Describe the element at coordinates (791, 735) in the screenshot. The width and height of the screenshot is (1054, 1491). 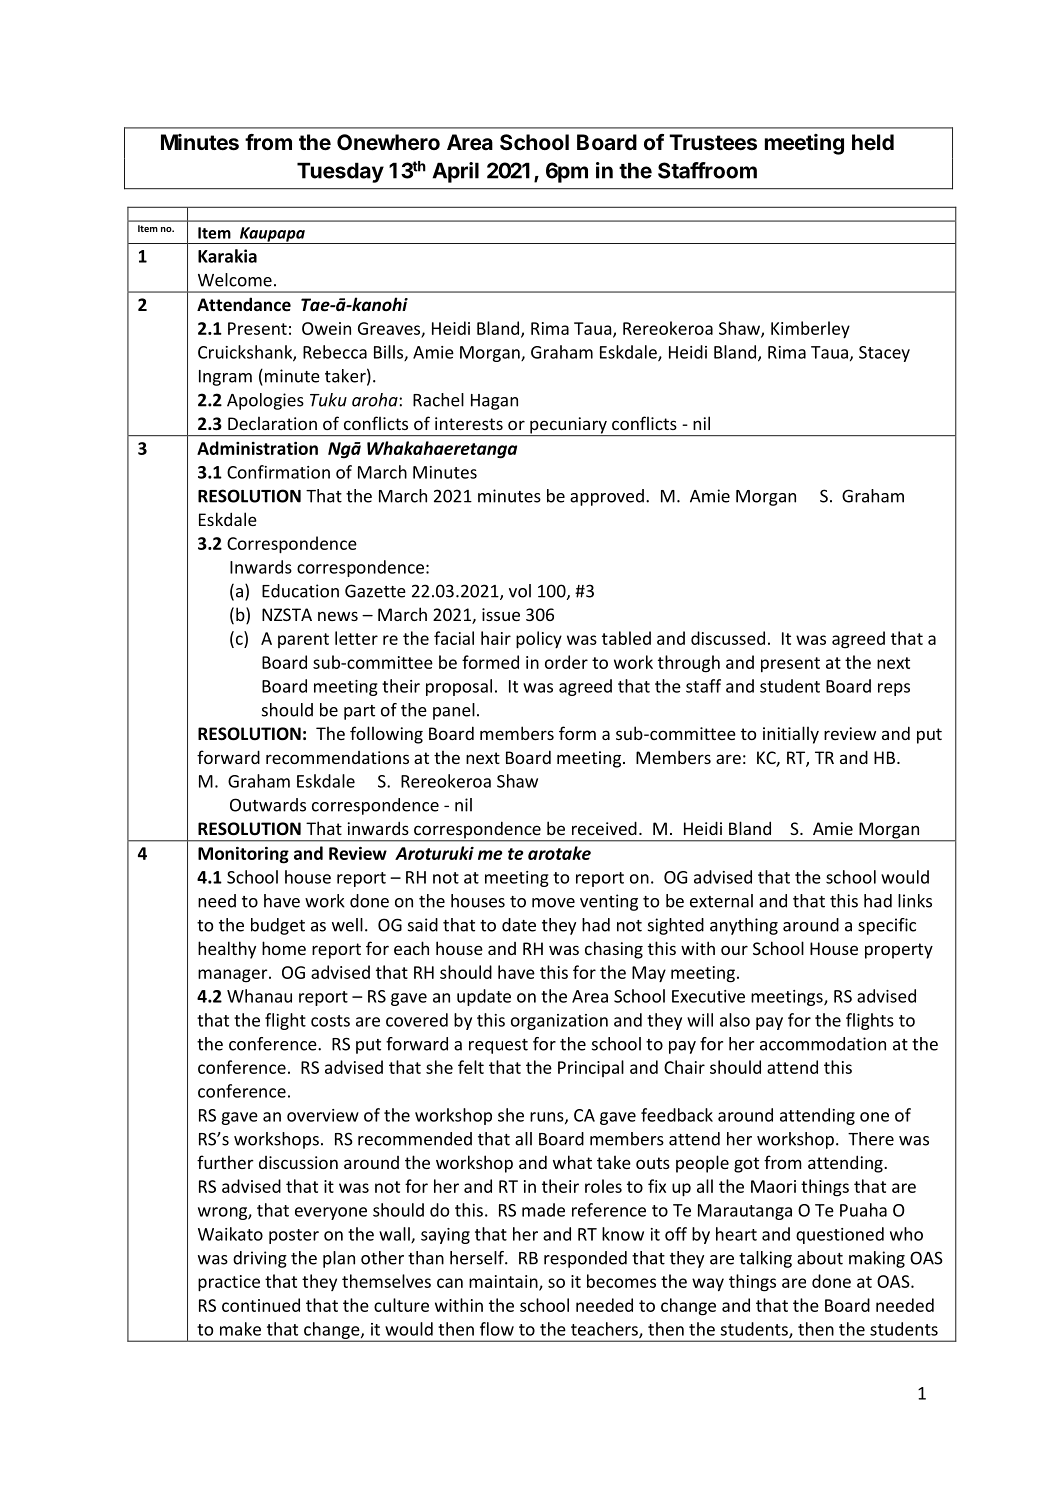
I see `initially` at that location.
